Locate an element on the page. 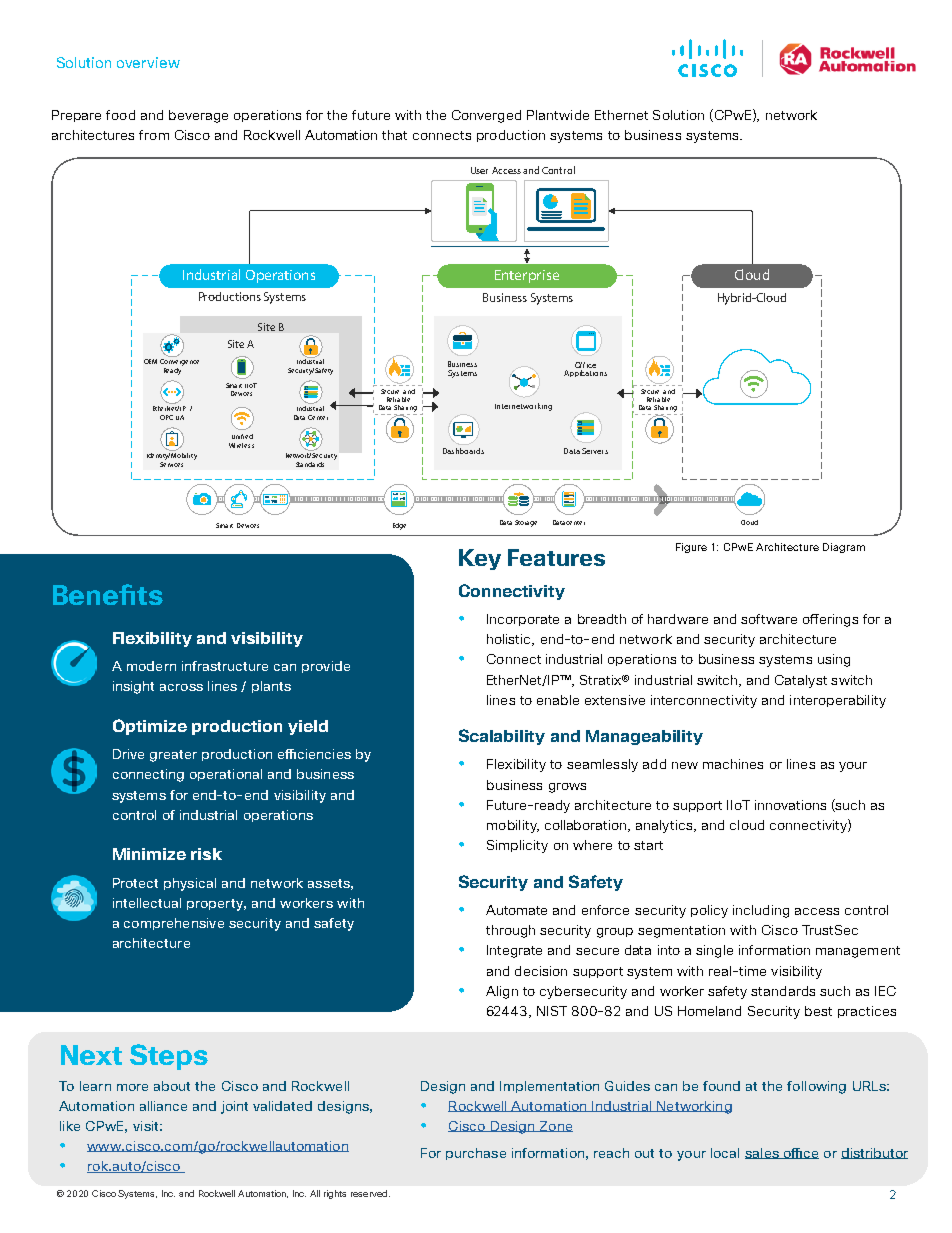  software is located at coordinates (769, 619).
